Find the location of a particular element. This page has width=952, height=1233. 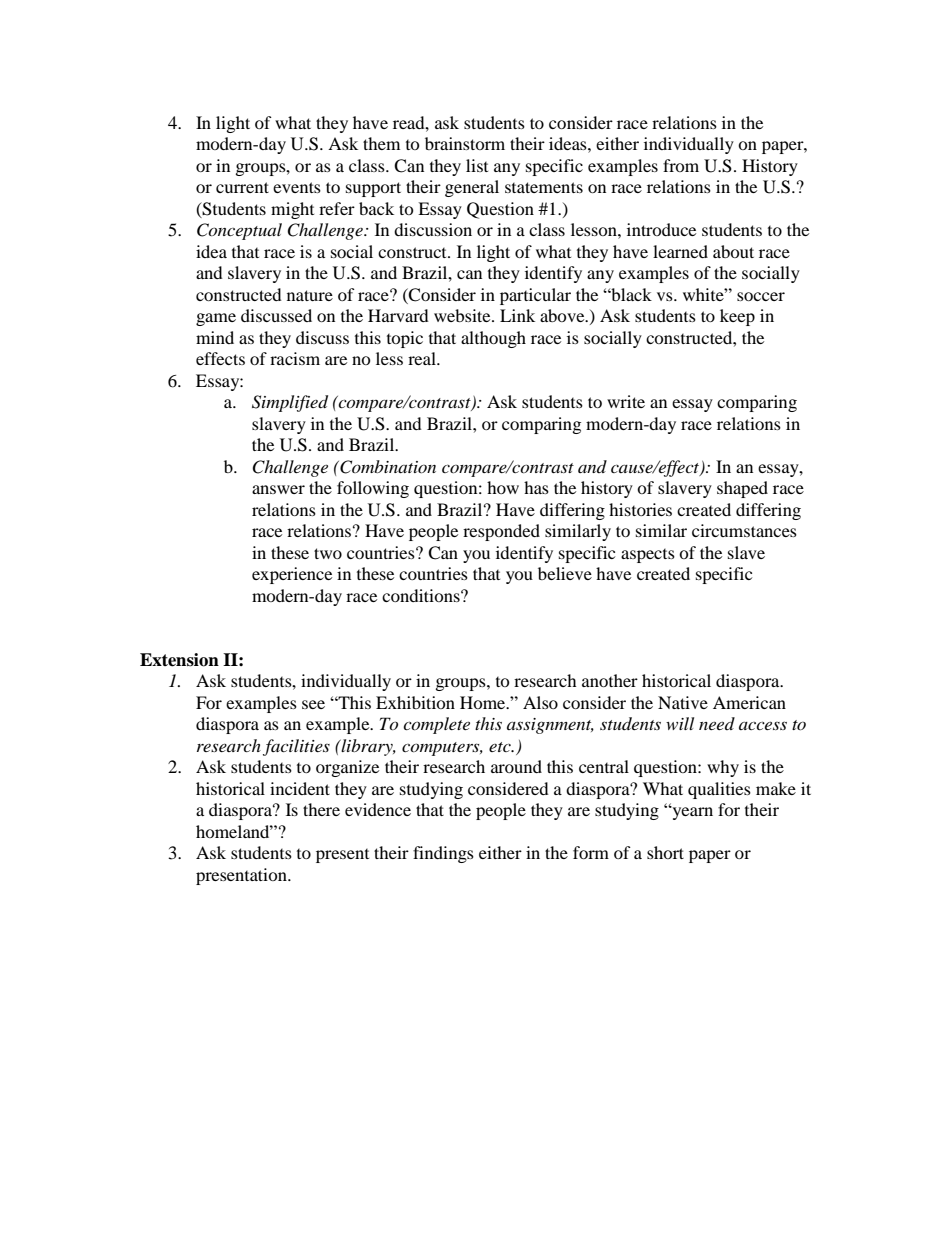

findings is located at coordinates (443, 854).
